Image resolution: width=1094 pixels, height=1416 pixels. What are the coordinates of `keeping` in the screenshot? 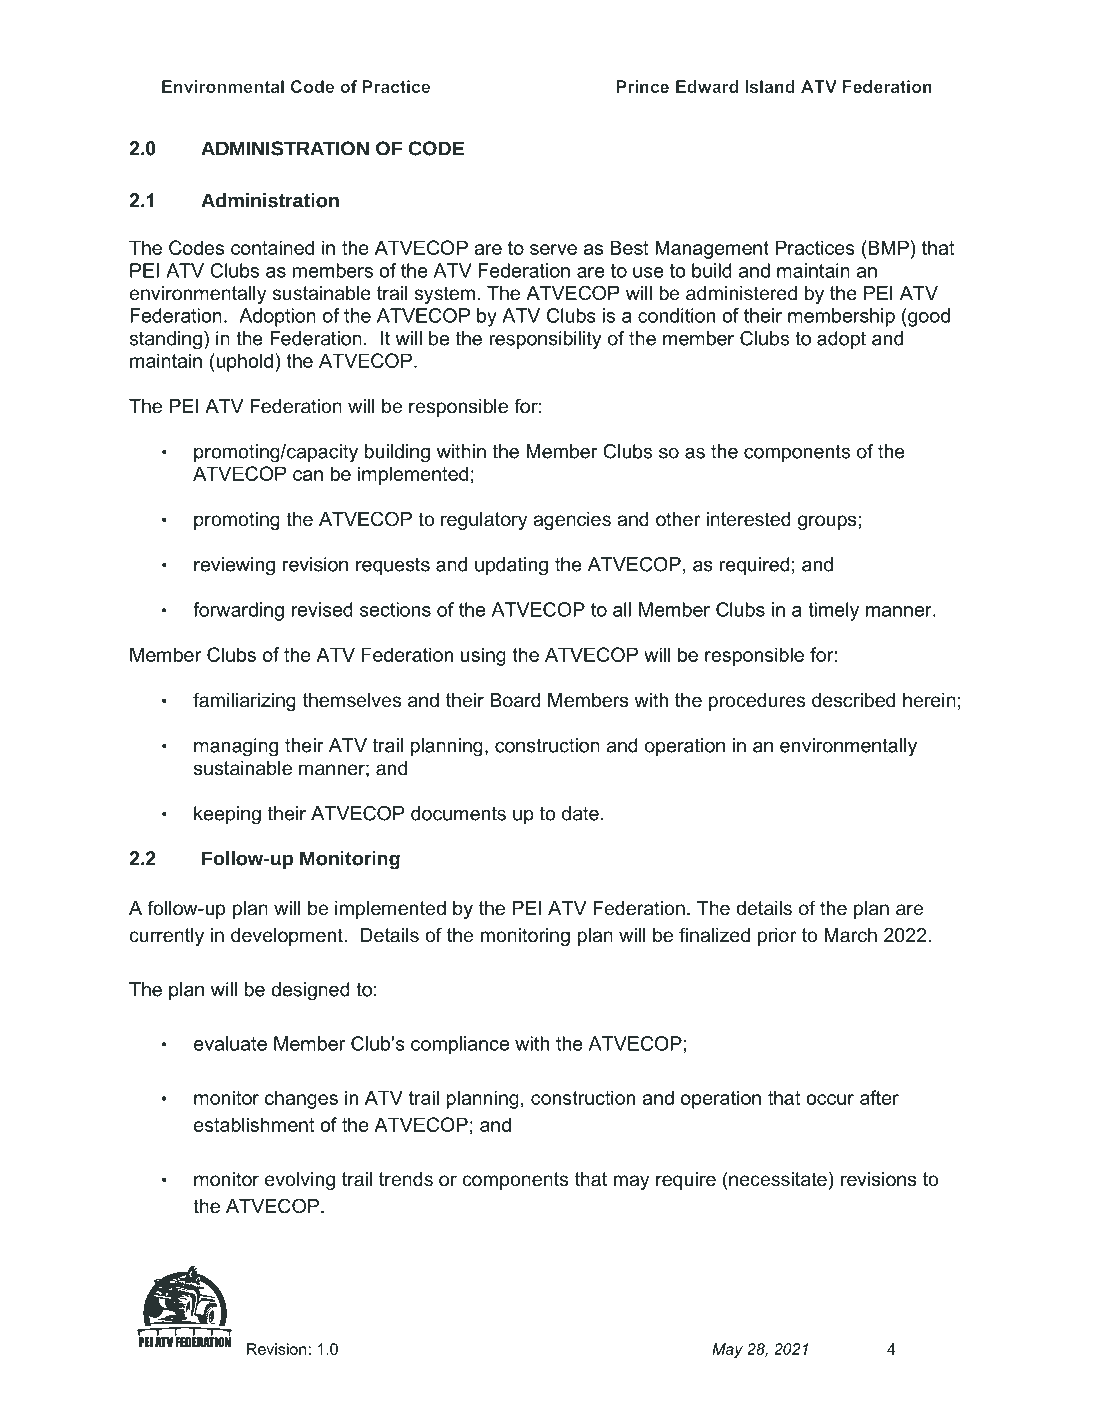 It's located at (227, 815).
